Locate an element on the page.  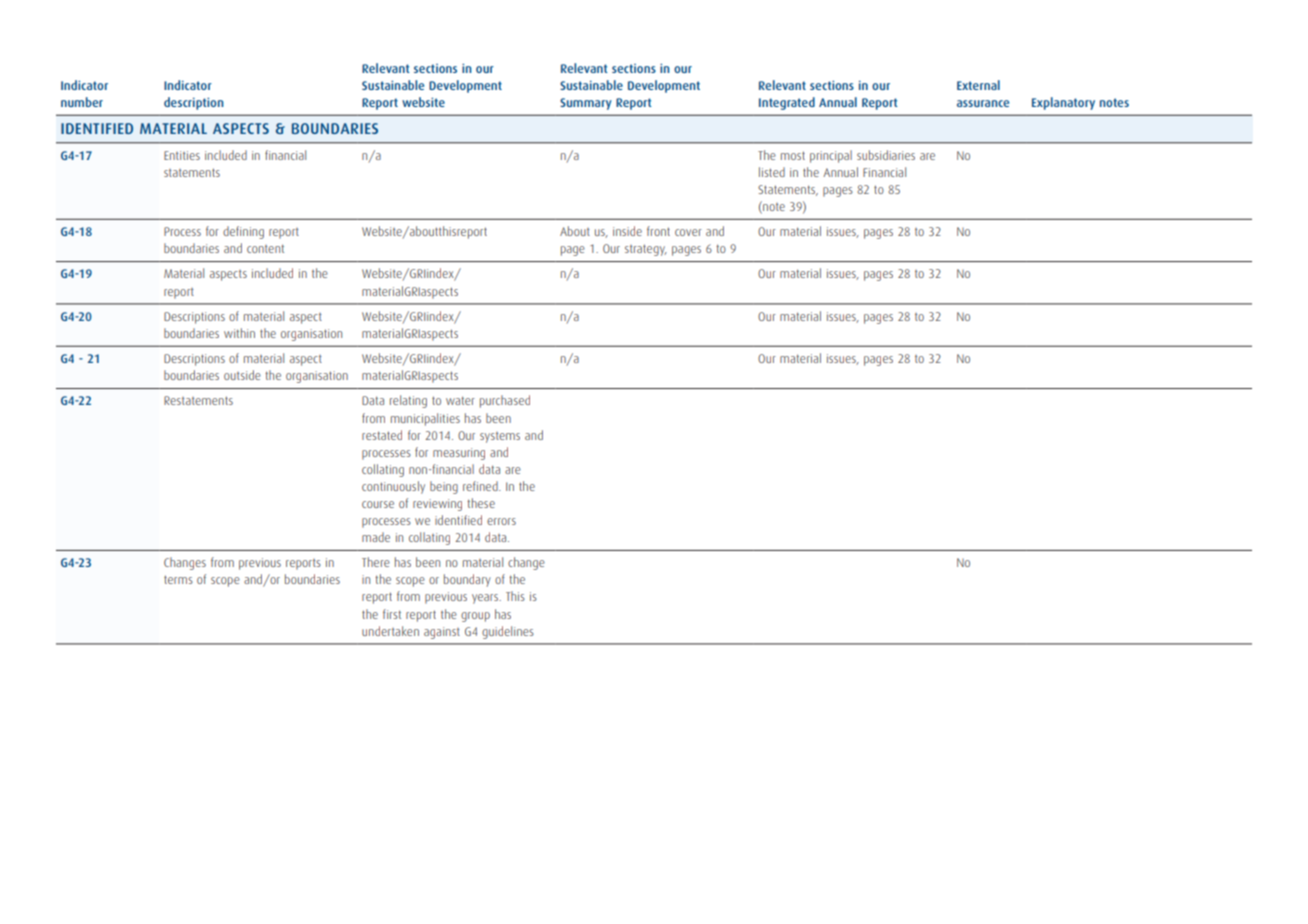
guidelines is located at coordinates (508, 632).
